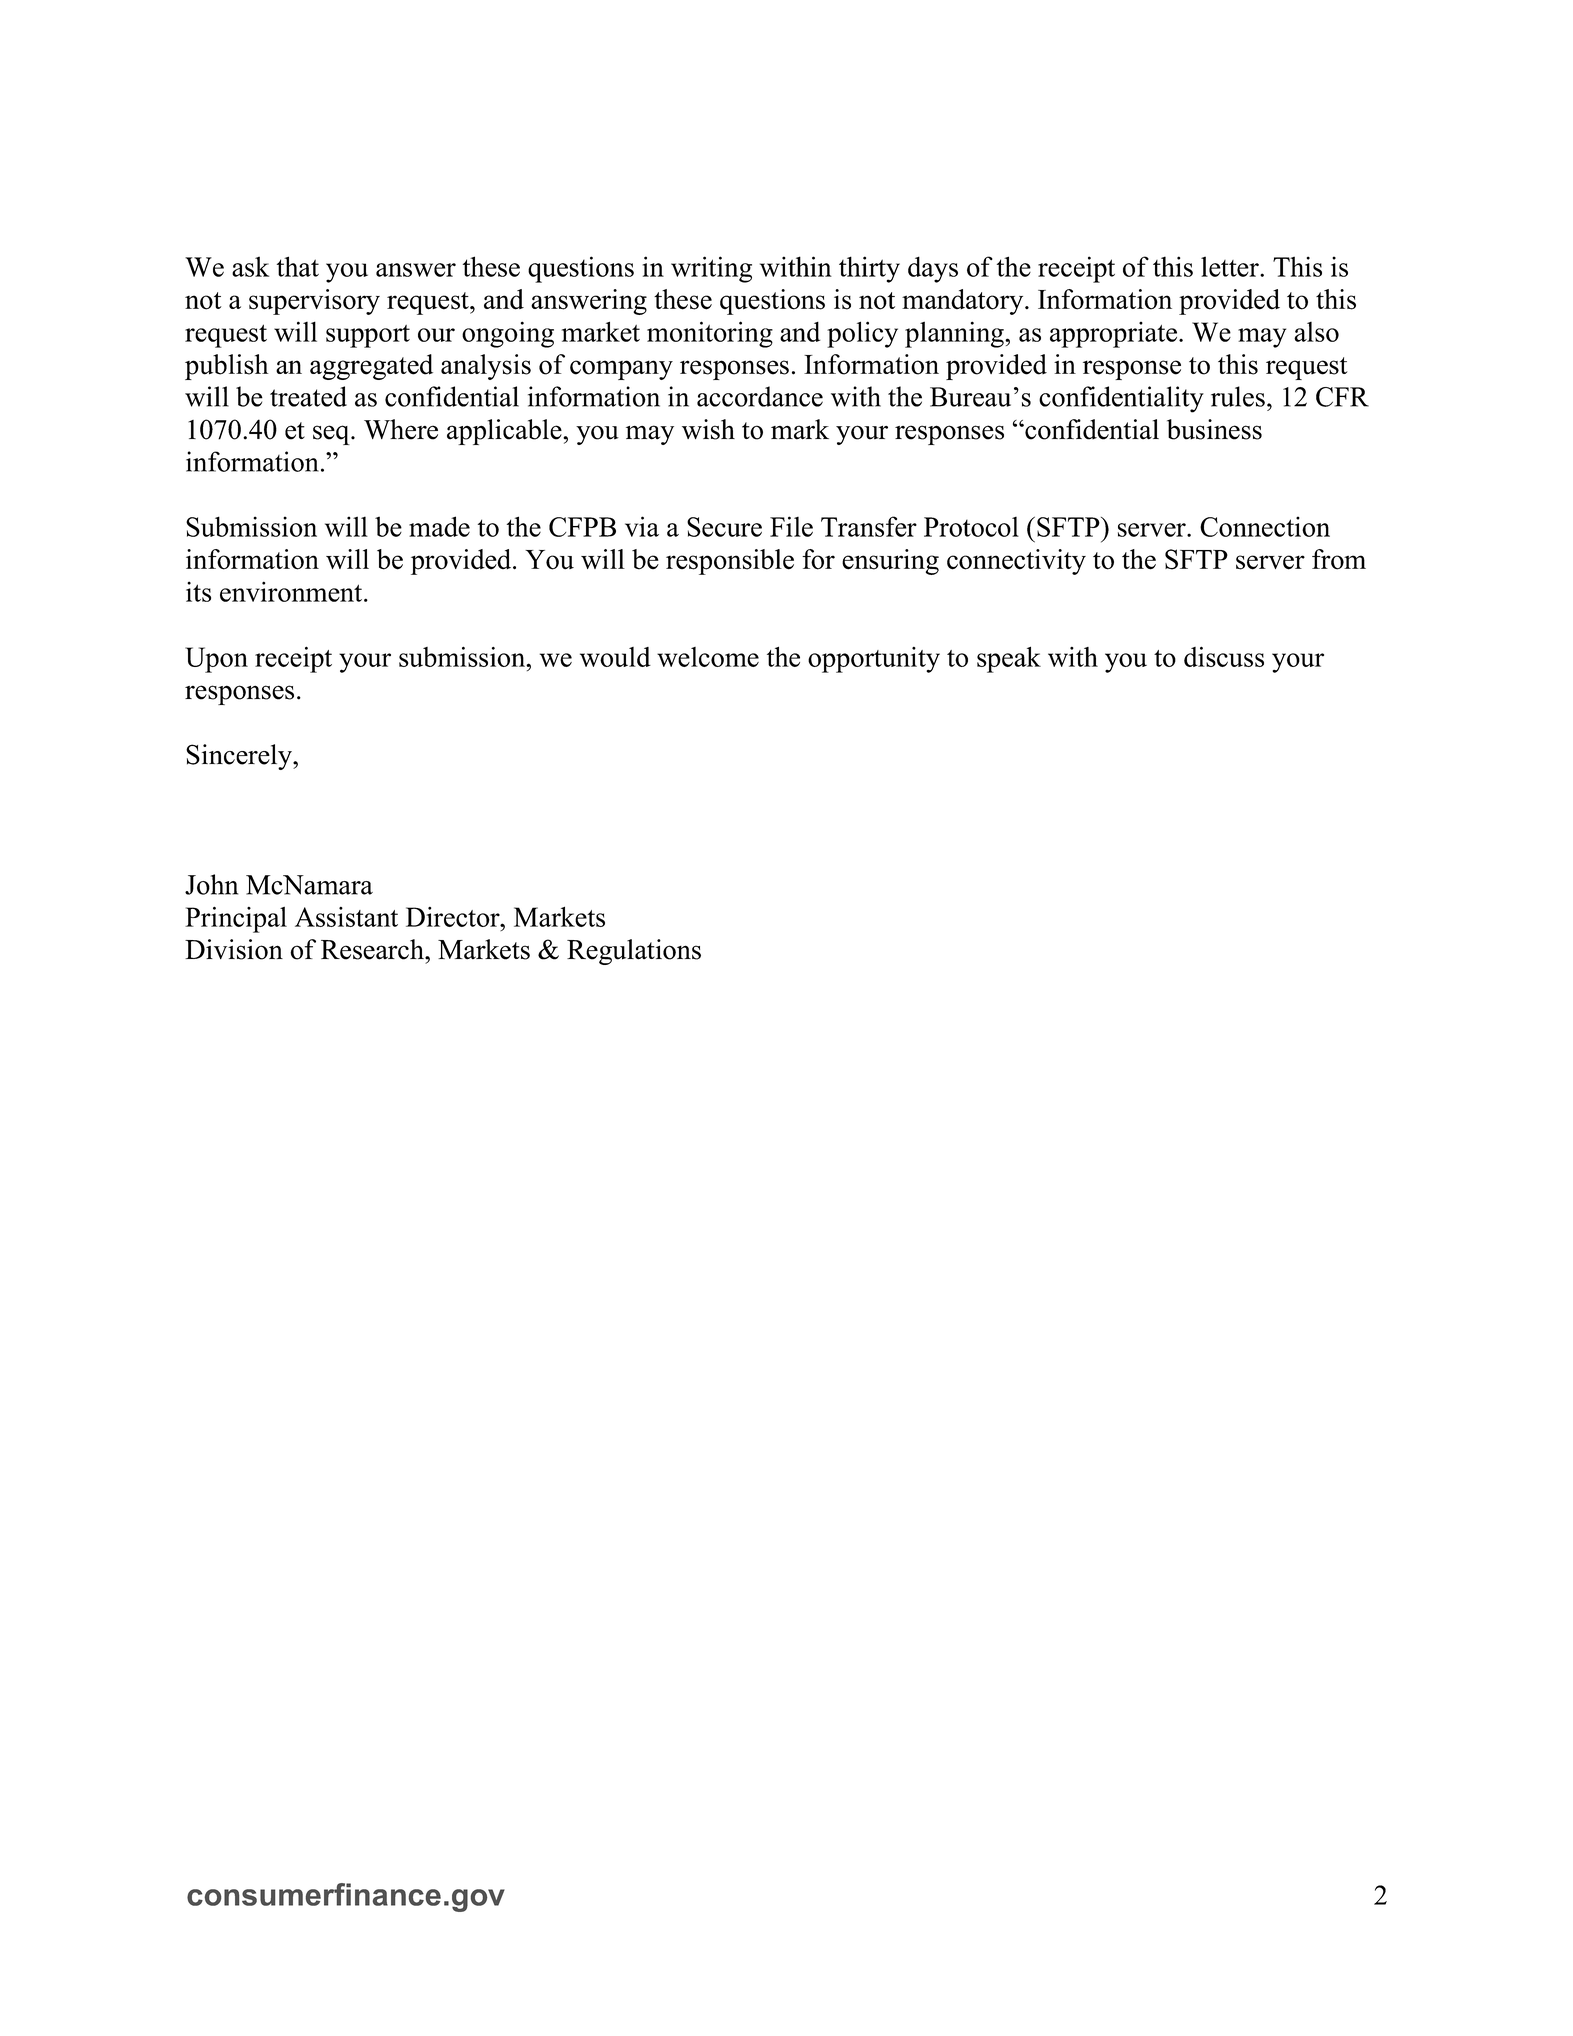  Describe the element at coordinates (346, 917) in the screenshot. I see `Assistant` at that location.
